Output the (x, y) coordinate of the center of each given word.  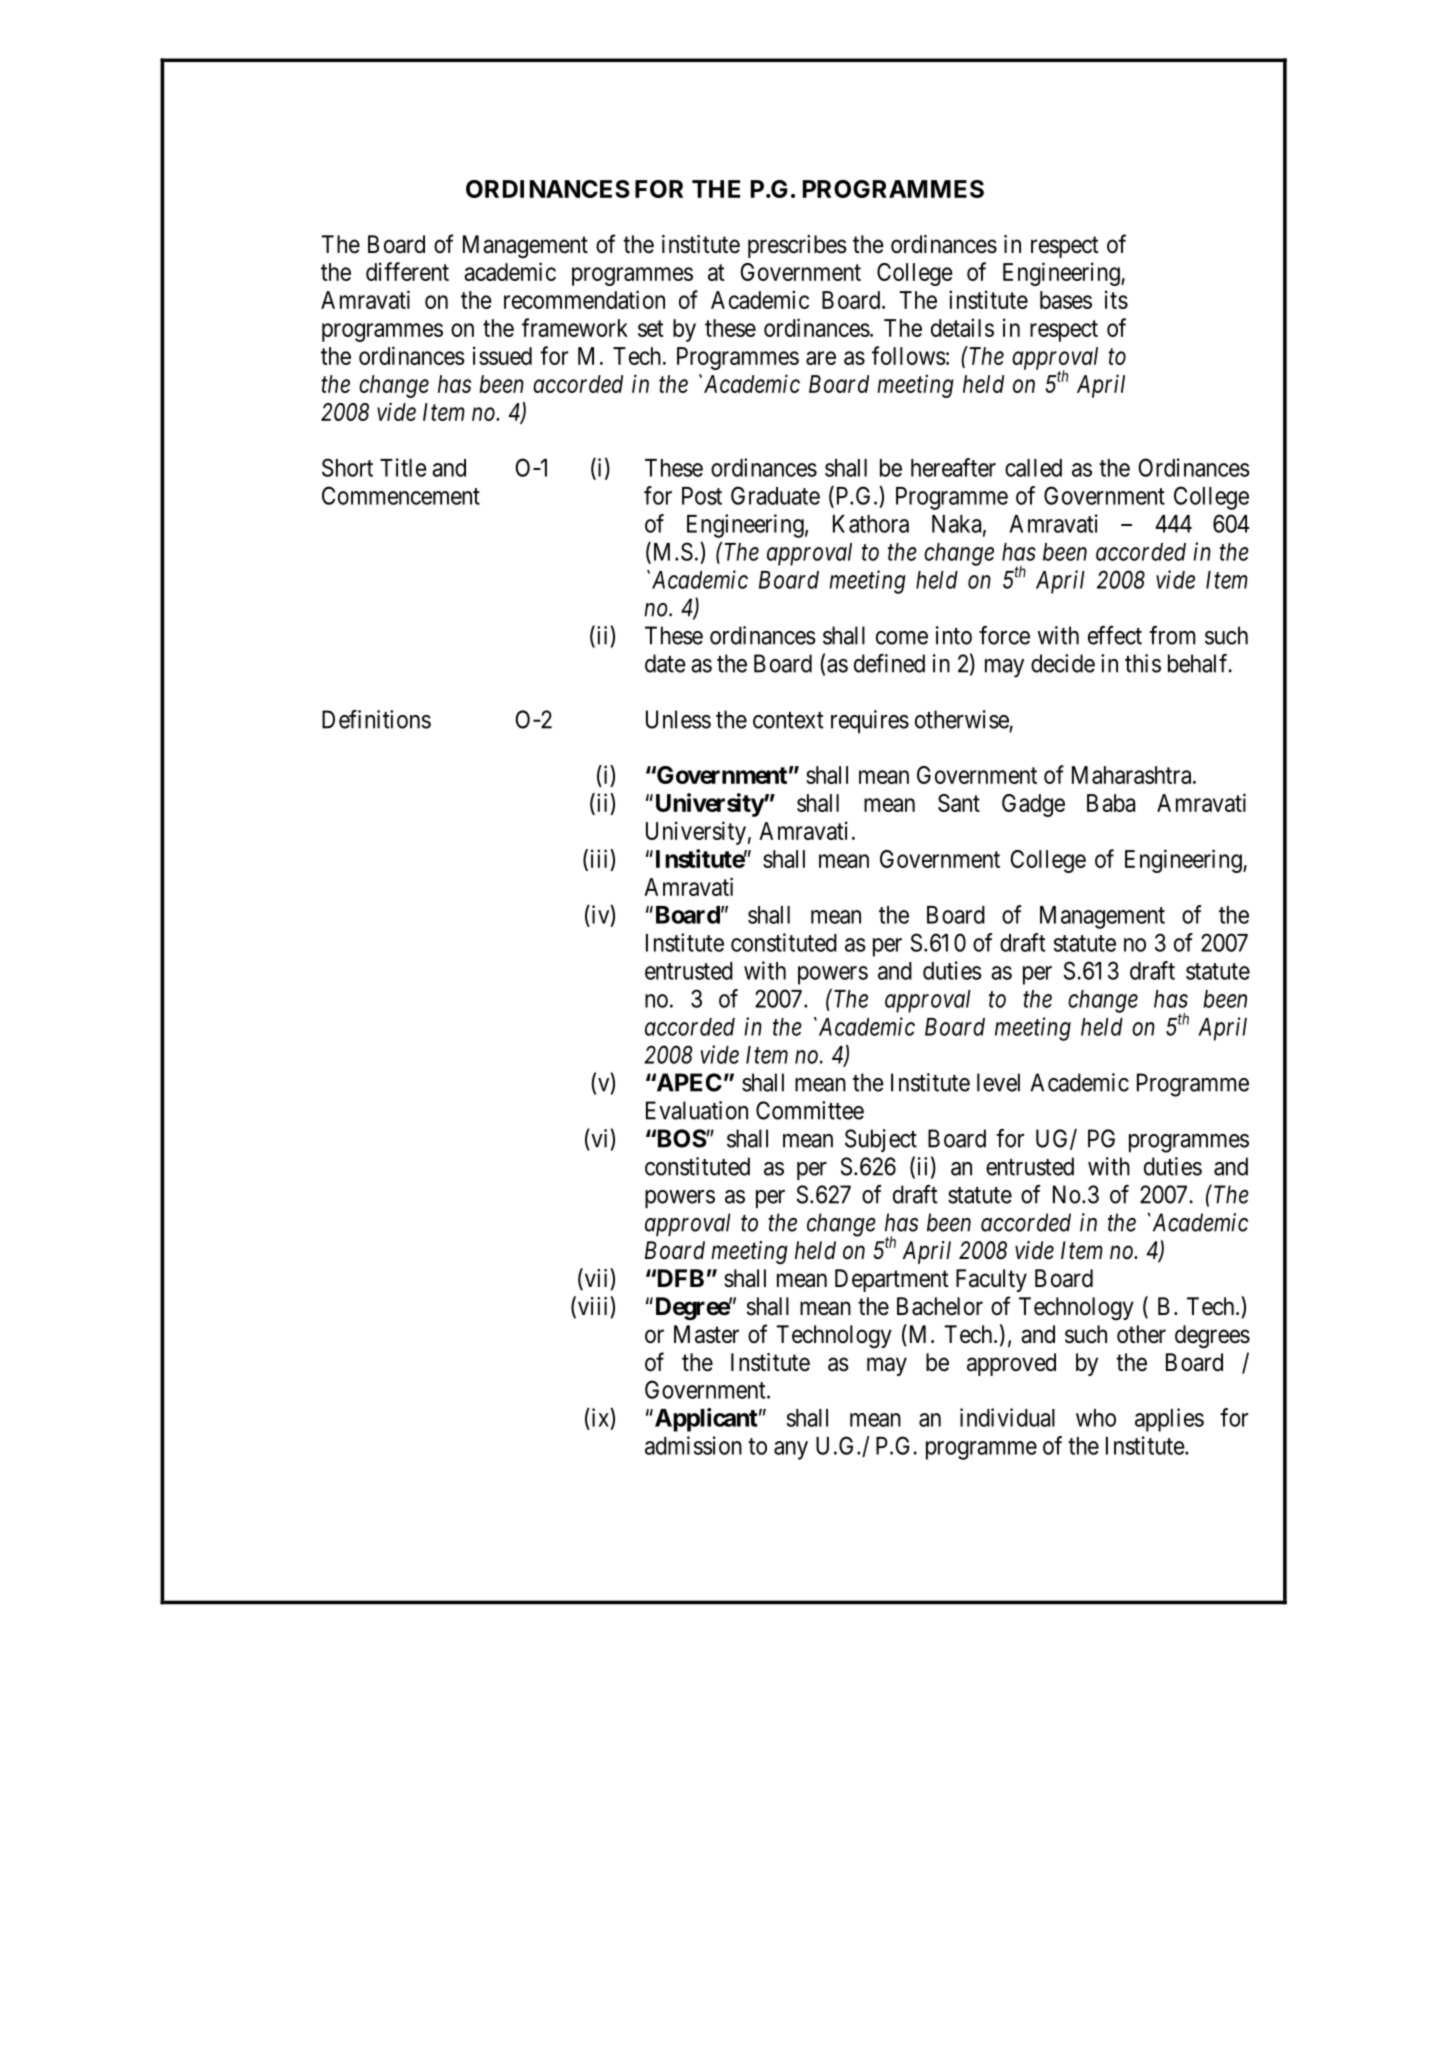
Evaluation (697, 1110)
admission (693, 1445)
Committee (810, 1110)
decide (1063, 663)
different (407, 271)
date (665, 663)
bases (1066, 300)
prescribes (797, 246)
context (788, 720)
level (998, 1082)
